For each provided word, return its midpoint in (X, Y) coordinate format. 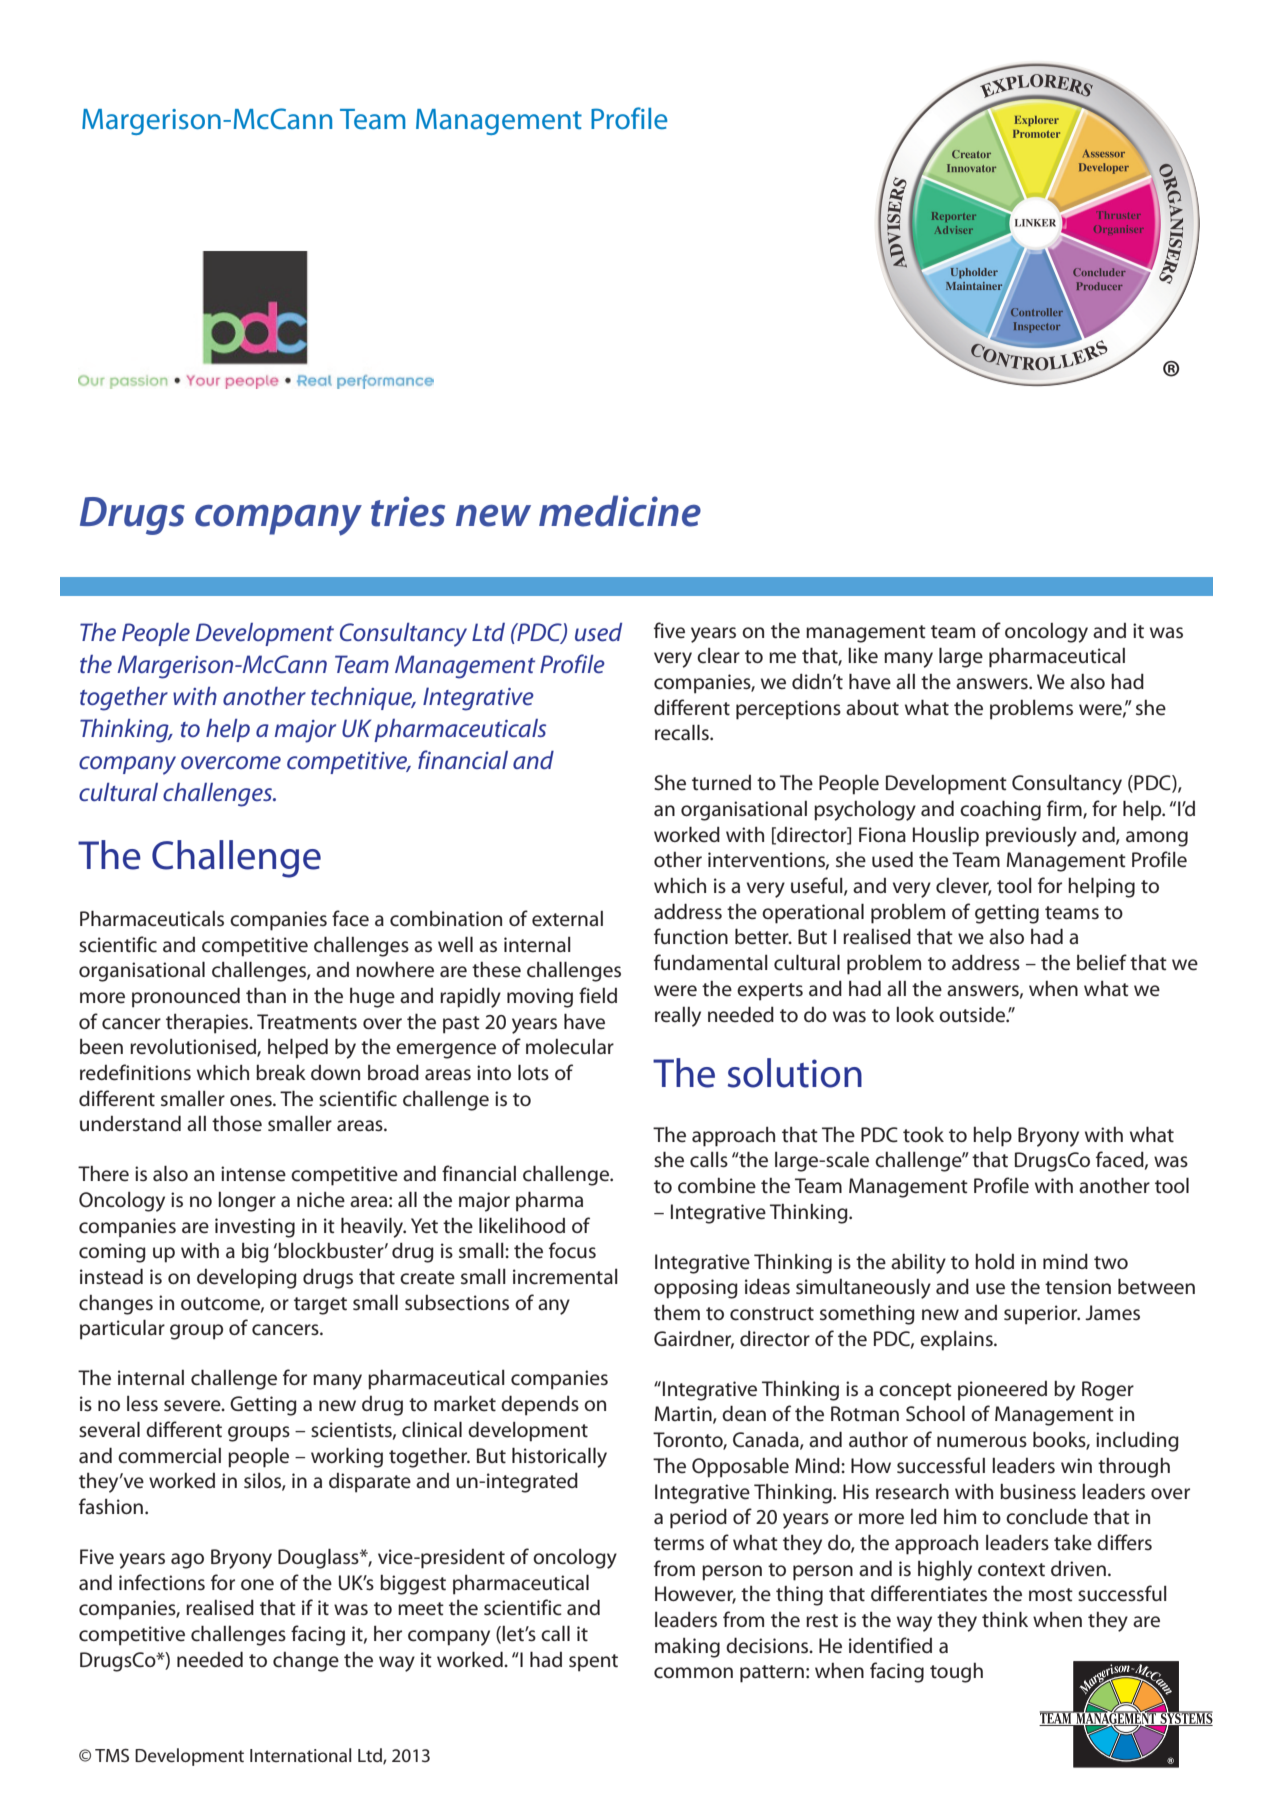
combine (717, 1186)
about (872, 707)
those (237, 1124)
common (693, 1673)
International (300, 1755)
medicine (620, 511)
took (923, 1134)
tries (408, 511)
